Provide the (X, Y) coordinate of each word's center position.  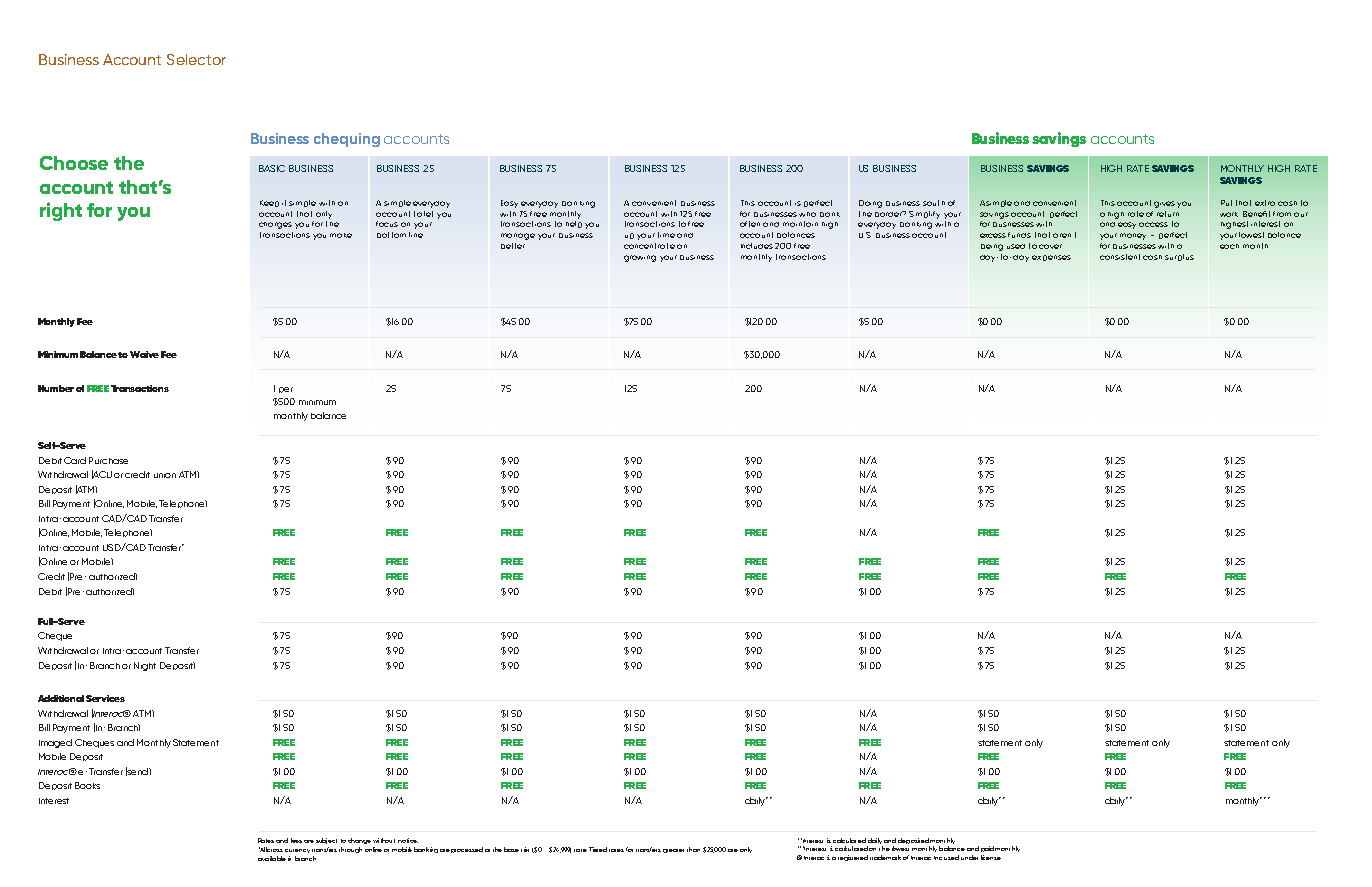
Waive (144, 354)
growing (640, 258)
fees (296, 840)
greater (673, 851)
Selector (196, 59)
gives (1164, 204)
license (991, 857)
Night (145, 666)
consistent (1120, 257)
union (165, 475)
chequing (347, 140)
